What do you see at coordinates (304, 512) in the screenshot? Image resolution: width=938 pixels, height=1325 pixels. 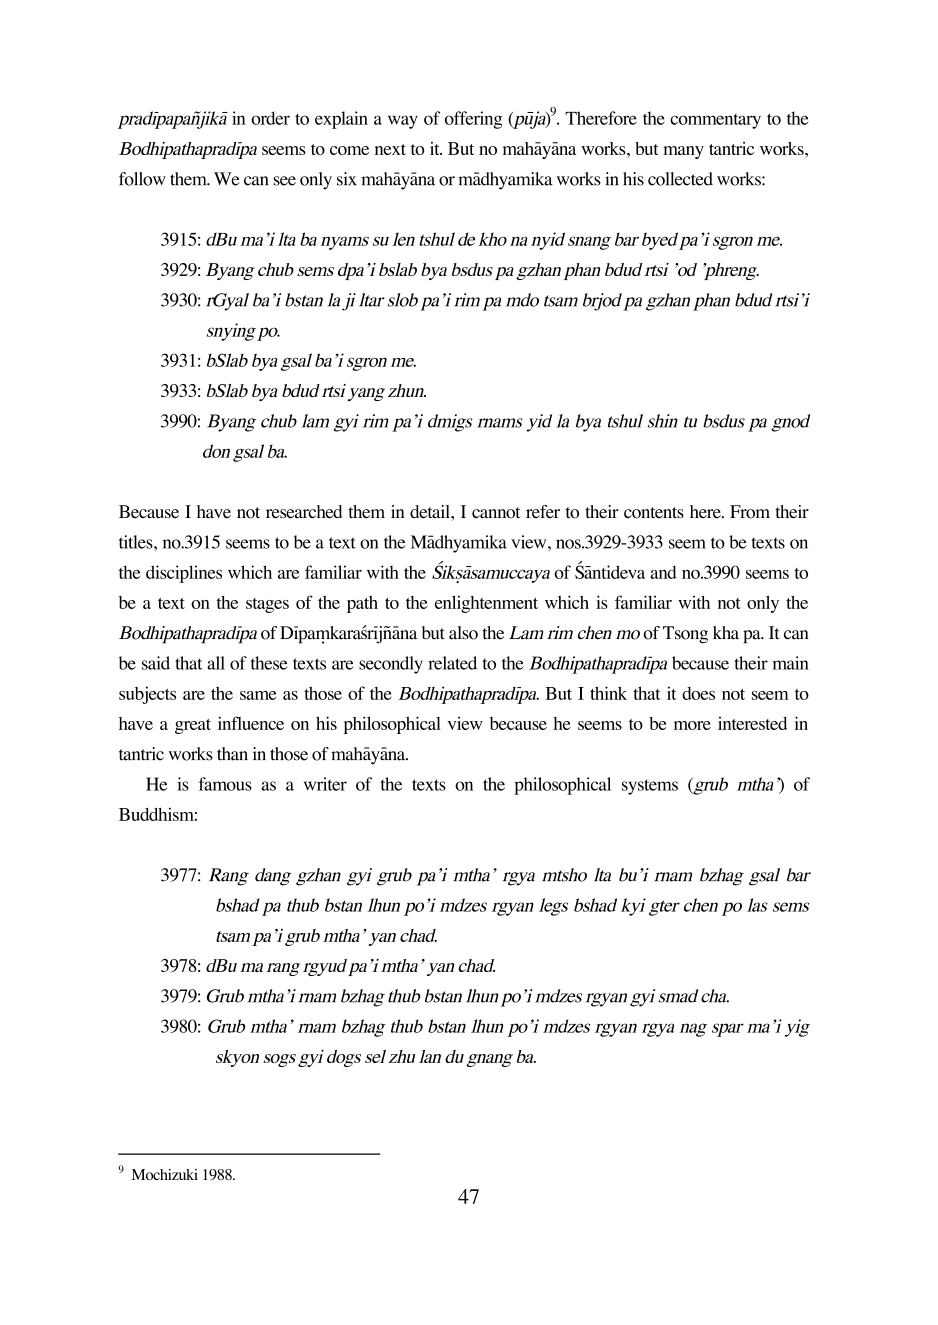 I see `researched` at bounding box center [304, 512].
